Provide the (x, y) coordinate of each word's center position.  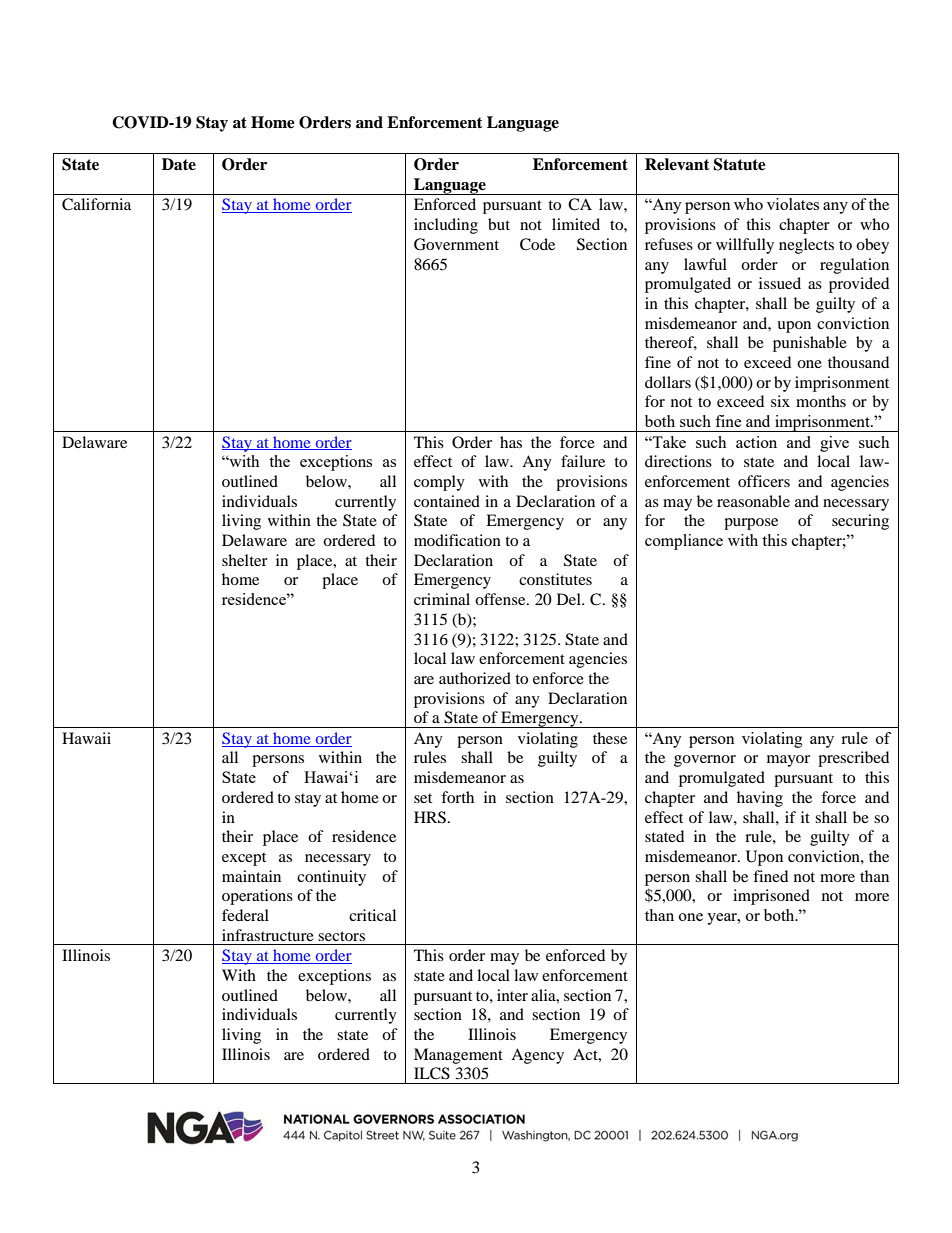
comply (439, 483)
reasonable (753, 501)
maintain (251, 876)
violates (793, 204)
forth (457, 797)
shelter (245, 560)
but (499, 224)
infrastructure (268, 935)
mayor (788, 761)
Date (179, 164)
